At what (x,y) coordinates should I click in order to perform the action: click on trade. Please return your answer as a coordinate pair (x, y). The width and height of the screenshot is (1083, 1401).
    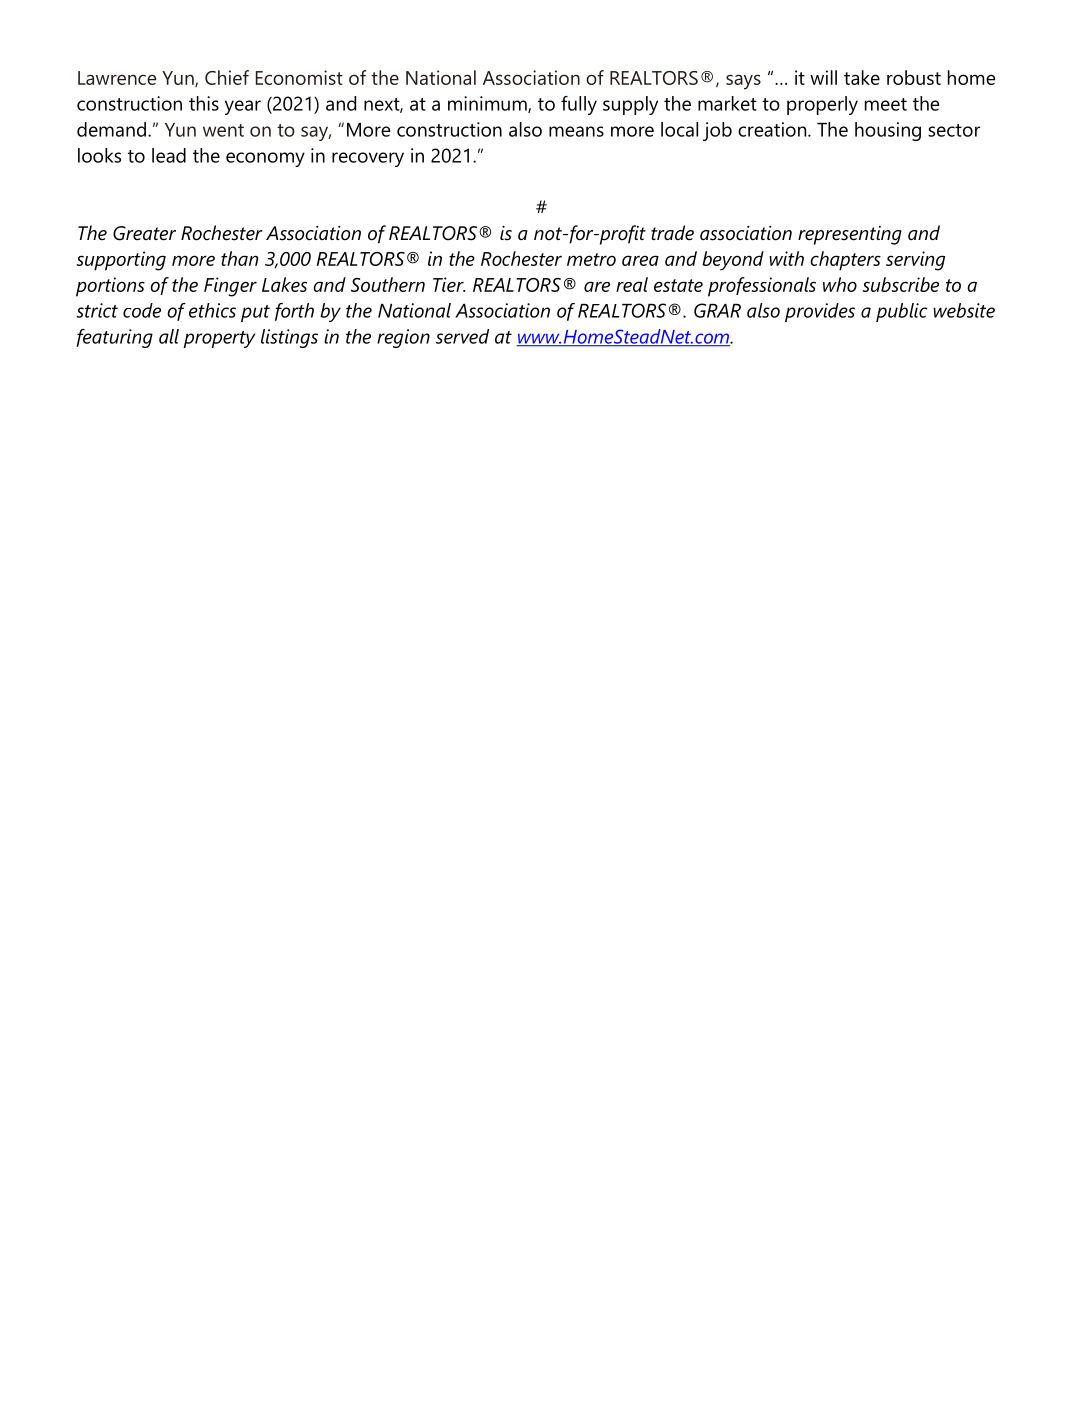
    Looking at the image, I should click on (672, 233).
